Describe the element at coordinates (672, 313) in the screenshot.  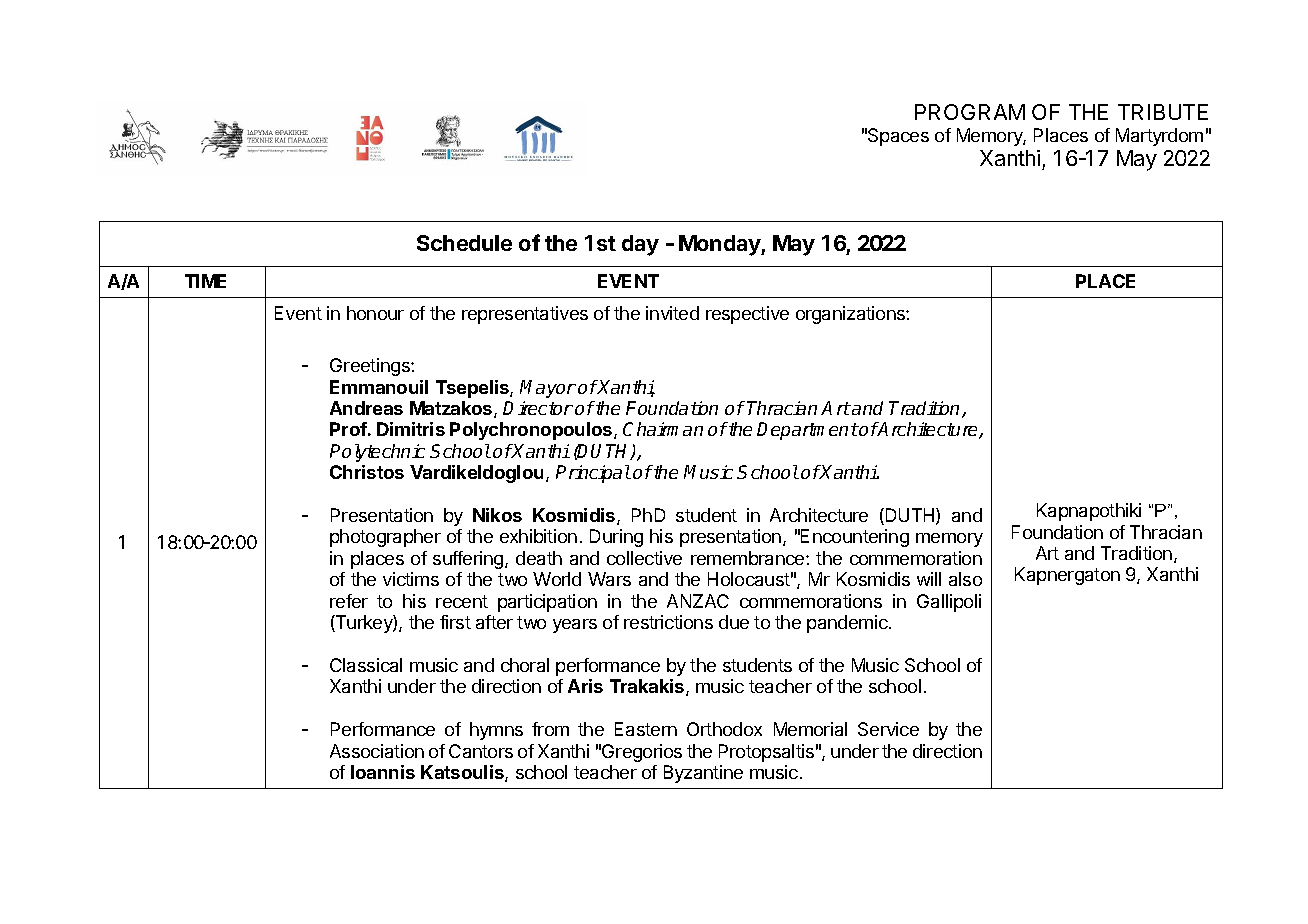
I see `invited` at that location.
